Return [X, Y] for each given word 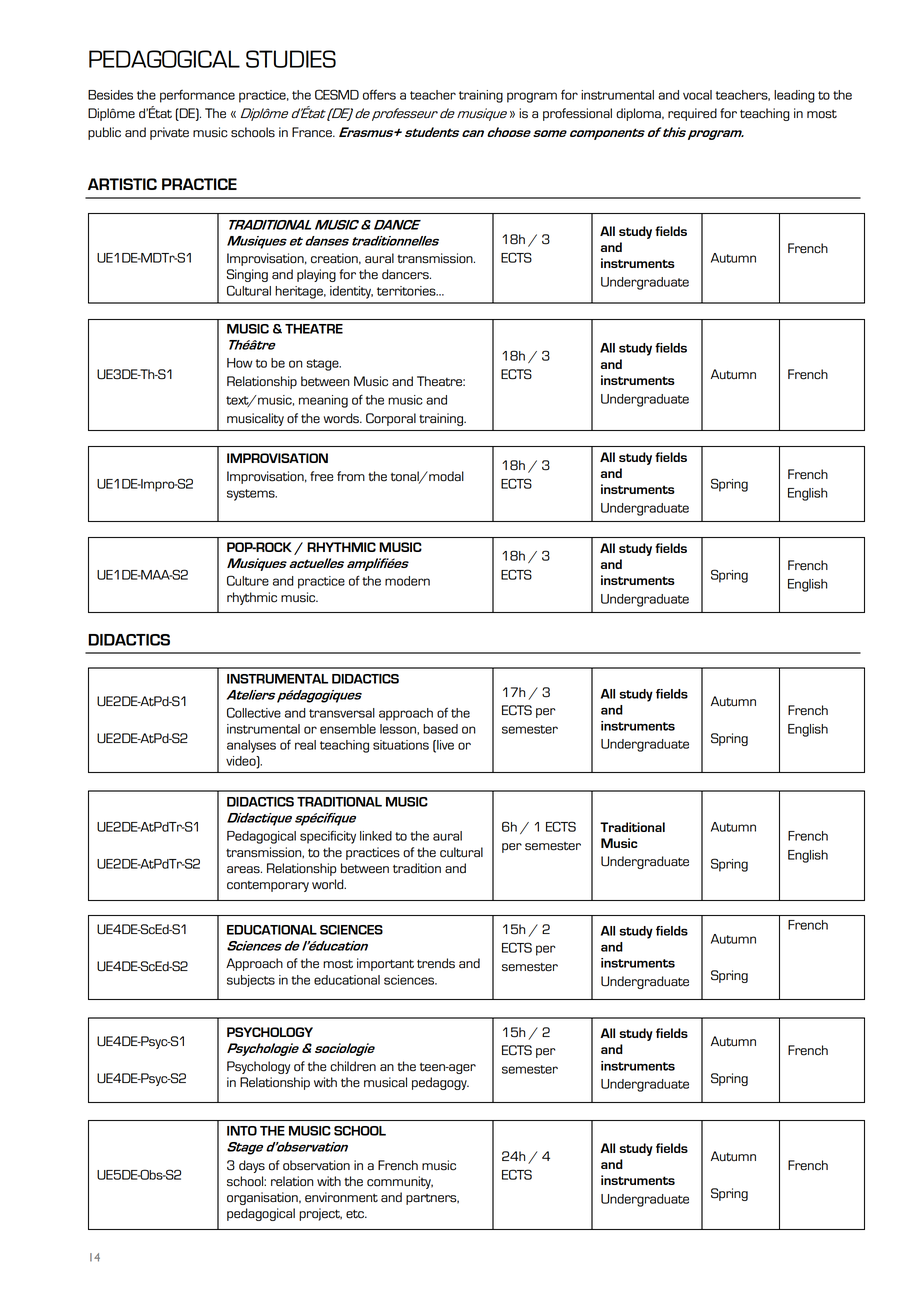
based [440, 729]
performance [197, 96]
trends [436, 963]
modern [407, 581]
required [692, 114]
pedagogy [440, 1083]
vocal [697, 95]
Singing [247, 275]
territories [407, 291]
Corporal [391, 419]
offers [379, 94]
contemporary [268, 886]
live [444, 746]
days [252, 1166]
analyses [251, 746]
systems [252, 495]
